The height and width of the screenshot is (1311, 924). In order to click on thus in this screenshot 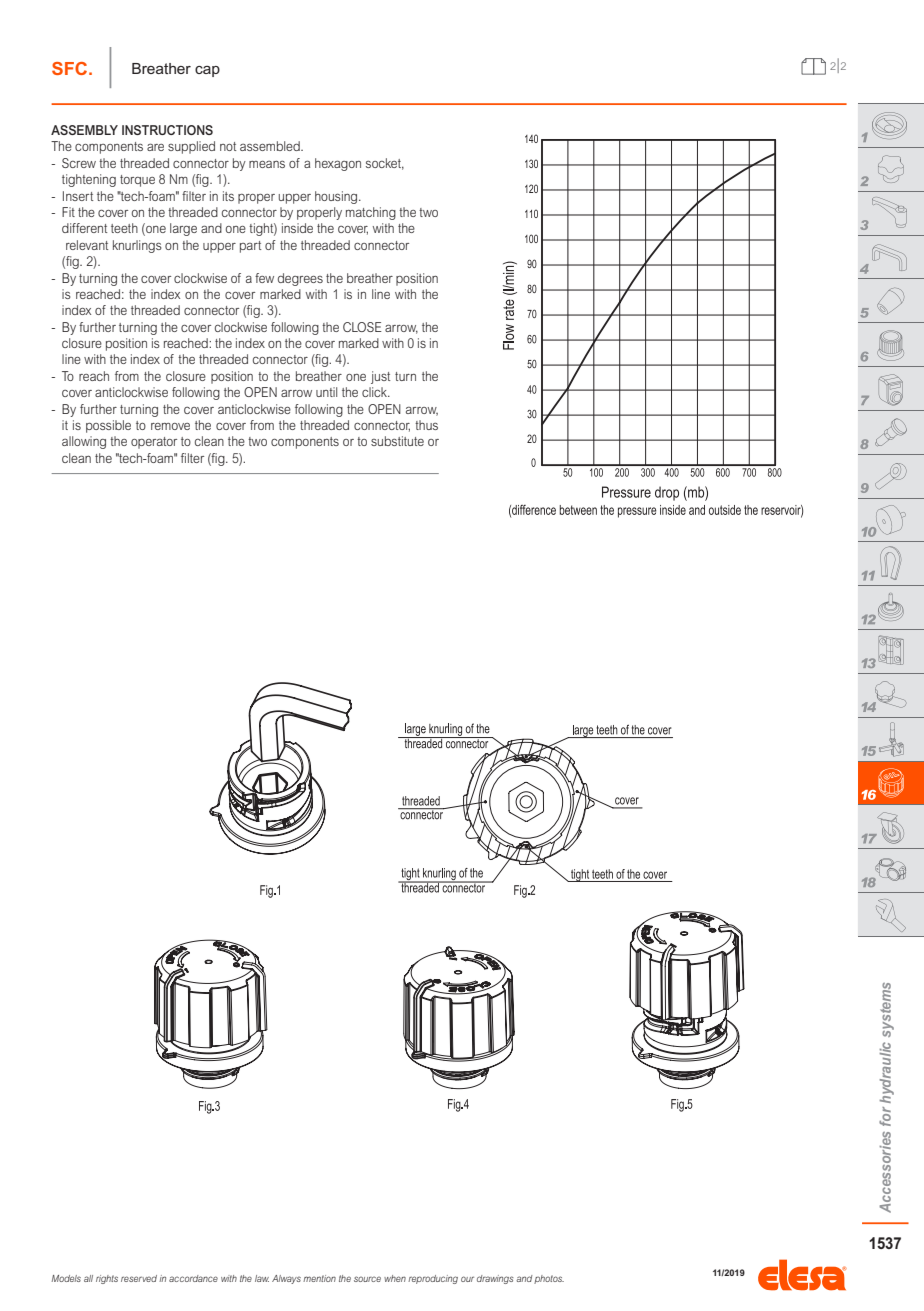, I will do `click(426, 425)`.
